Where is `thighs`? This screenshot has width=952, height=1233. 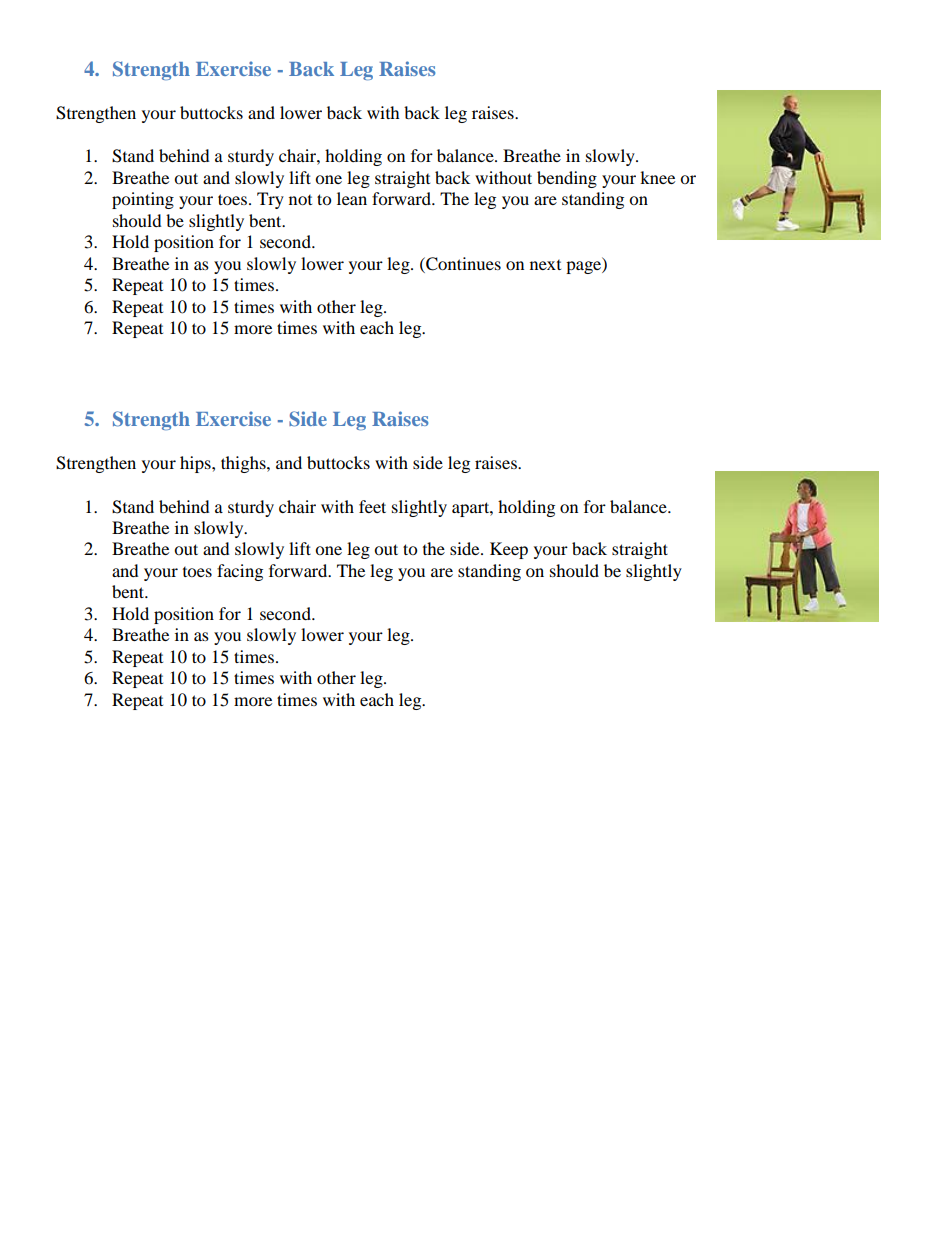
thighs is located at coordinates (244, 464).
